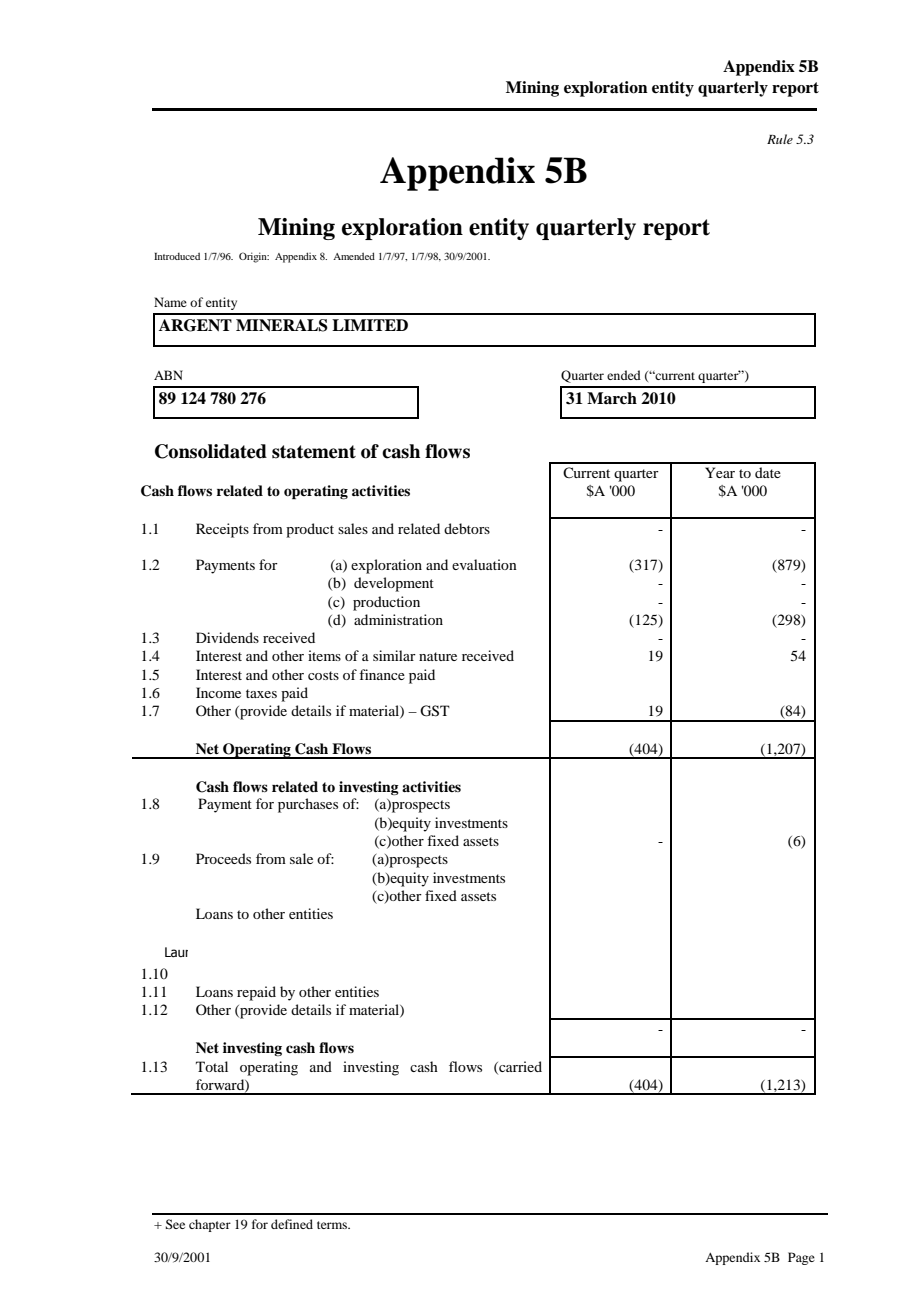  I want to click on debtors, so click(467, 528).
